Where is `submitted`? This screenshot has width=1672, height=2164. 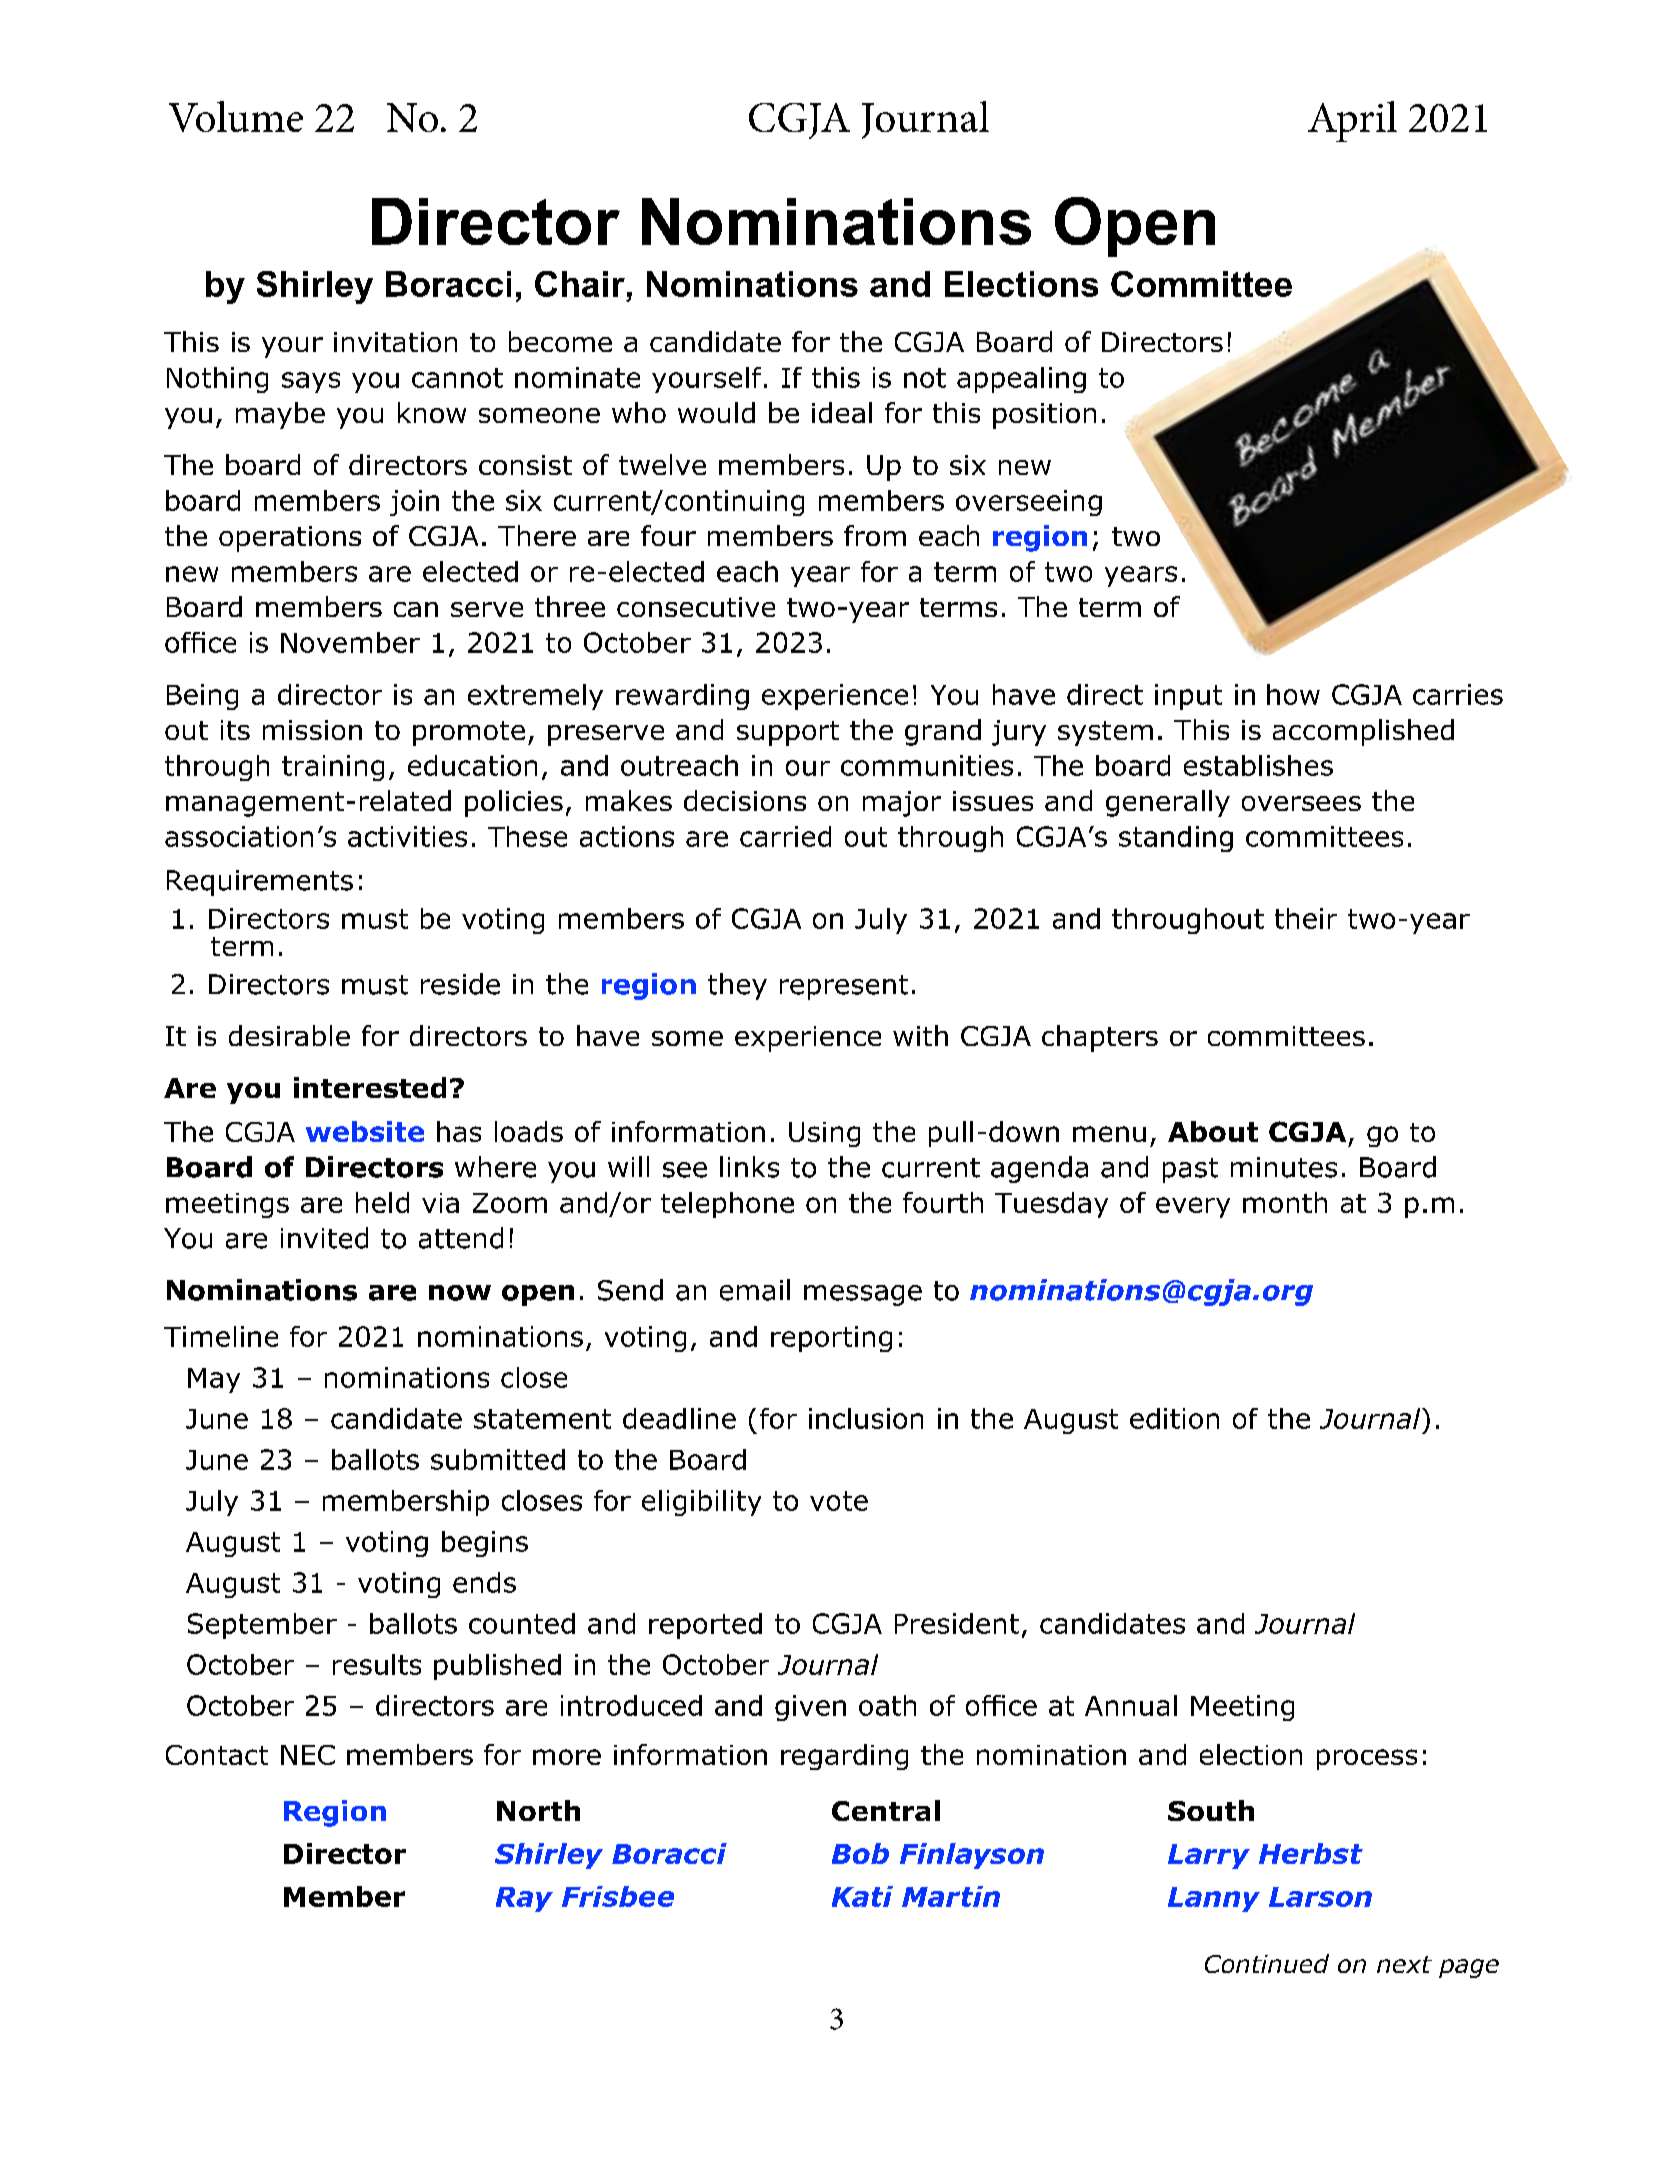
submitted is located at coordinates (498, 1459).
